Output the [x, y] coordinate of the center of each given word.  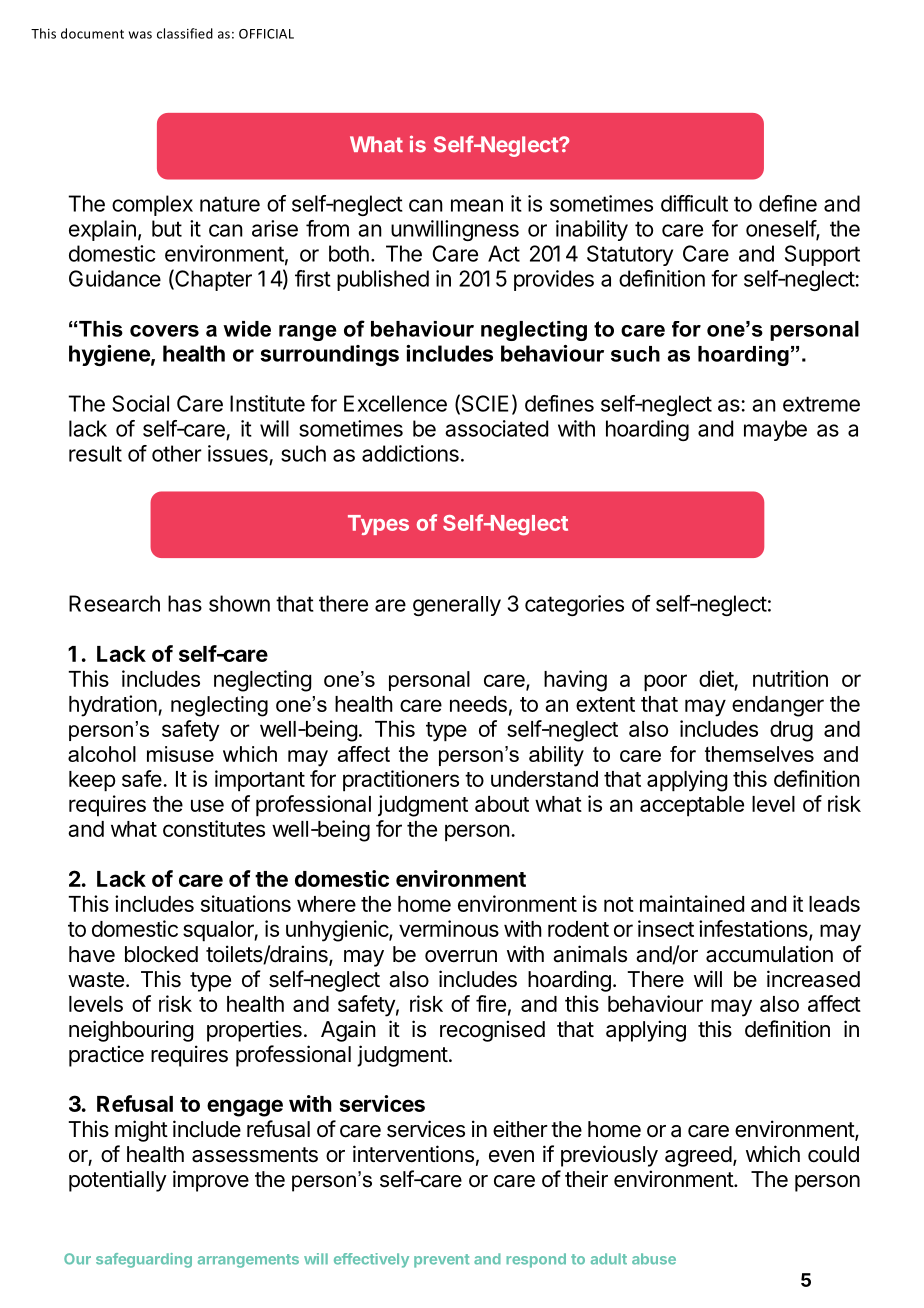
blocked [161, 954]
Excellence [395, 403]
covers [164, 331]
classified [185, 33]
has [185, 603]
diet [716, 678]
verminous [449, 928]
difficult [694, 203]
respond [536, 1260]
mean [477, 205]
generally [457, 606]
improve [211, 1181]
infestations [754, 930]
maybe [775, 430]
